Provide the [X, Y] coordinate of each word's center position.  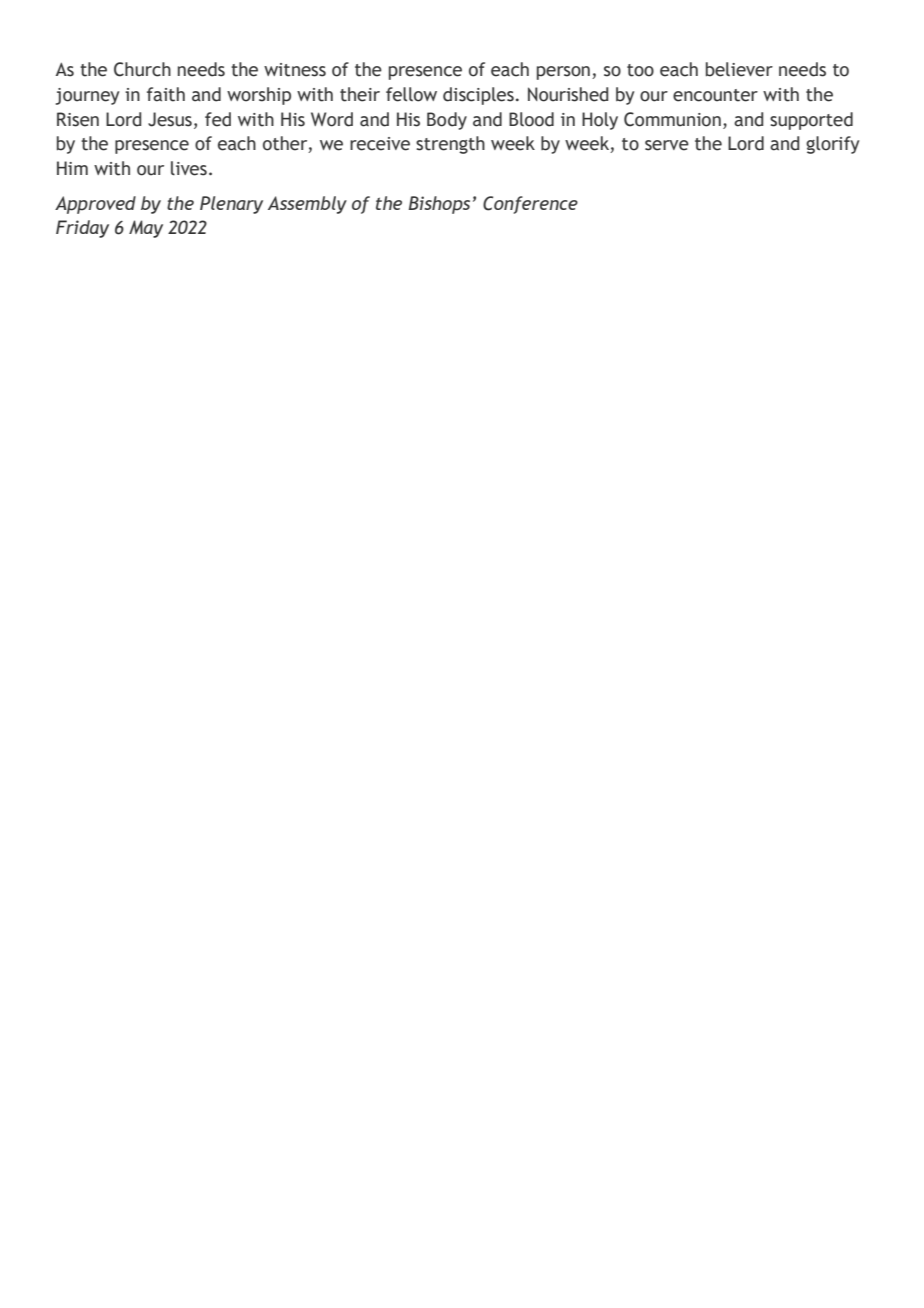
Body [447, 121]
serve [667, 145]
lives [189, 168]
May [146, 229]
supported [811, 121]
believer [739, 69]
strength [450, 145]
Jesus [170, 119]
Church [142, 69]
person [563, 73]
